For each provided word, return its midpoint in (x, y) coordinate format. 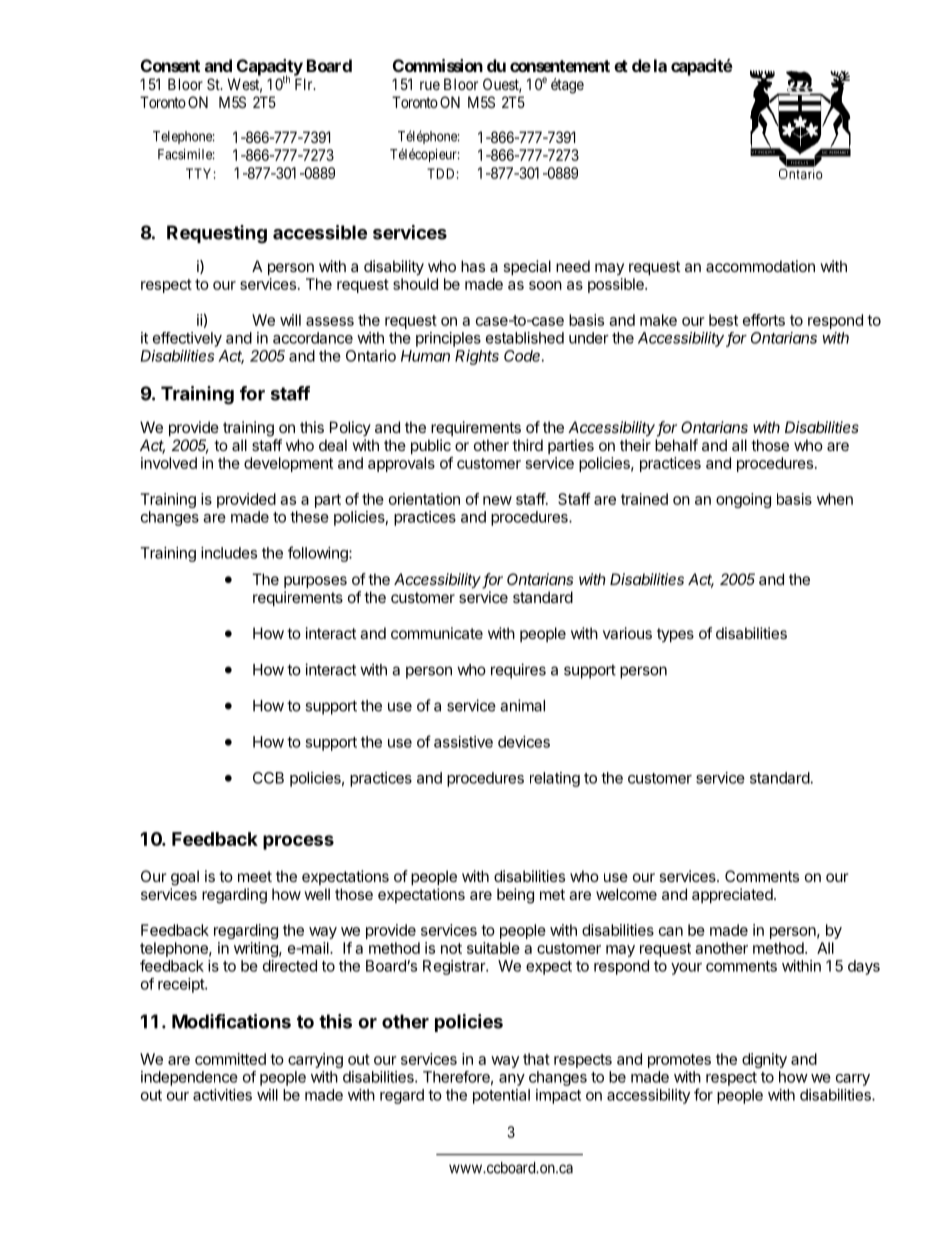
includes (229, 553)
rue (430, 85)
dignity (764, 1060)
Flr (305, 84)
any (512, 1080)
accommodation (760, 266)
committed (230, 1059)
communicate (437, 633)
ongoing (743, 500)
